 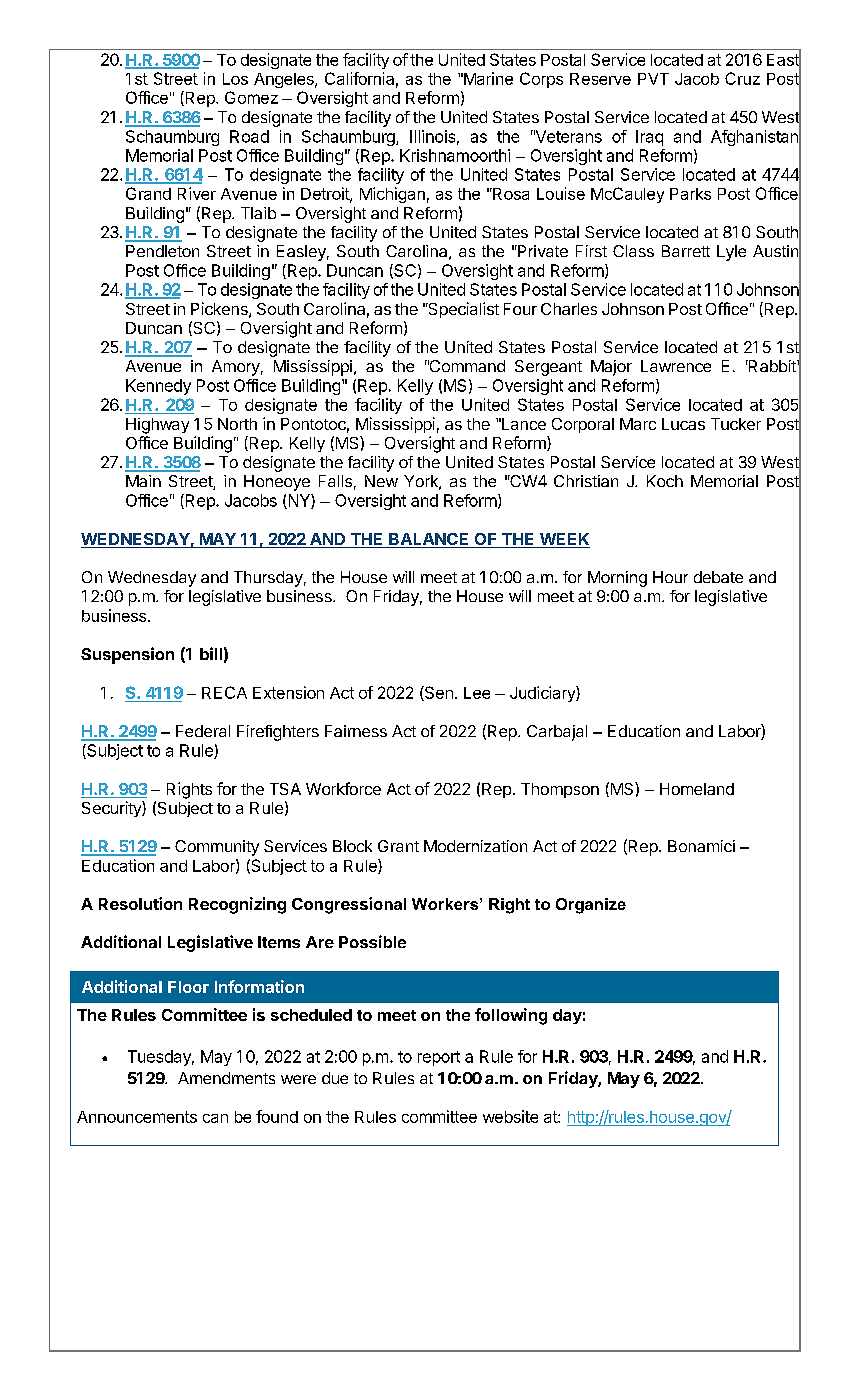 What do you see at coordinates (226, 1078) in the screenshot?
I see `Amendments` at bounding box center [226, 1078].
